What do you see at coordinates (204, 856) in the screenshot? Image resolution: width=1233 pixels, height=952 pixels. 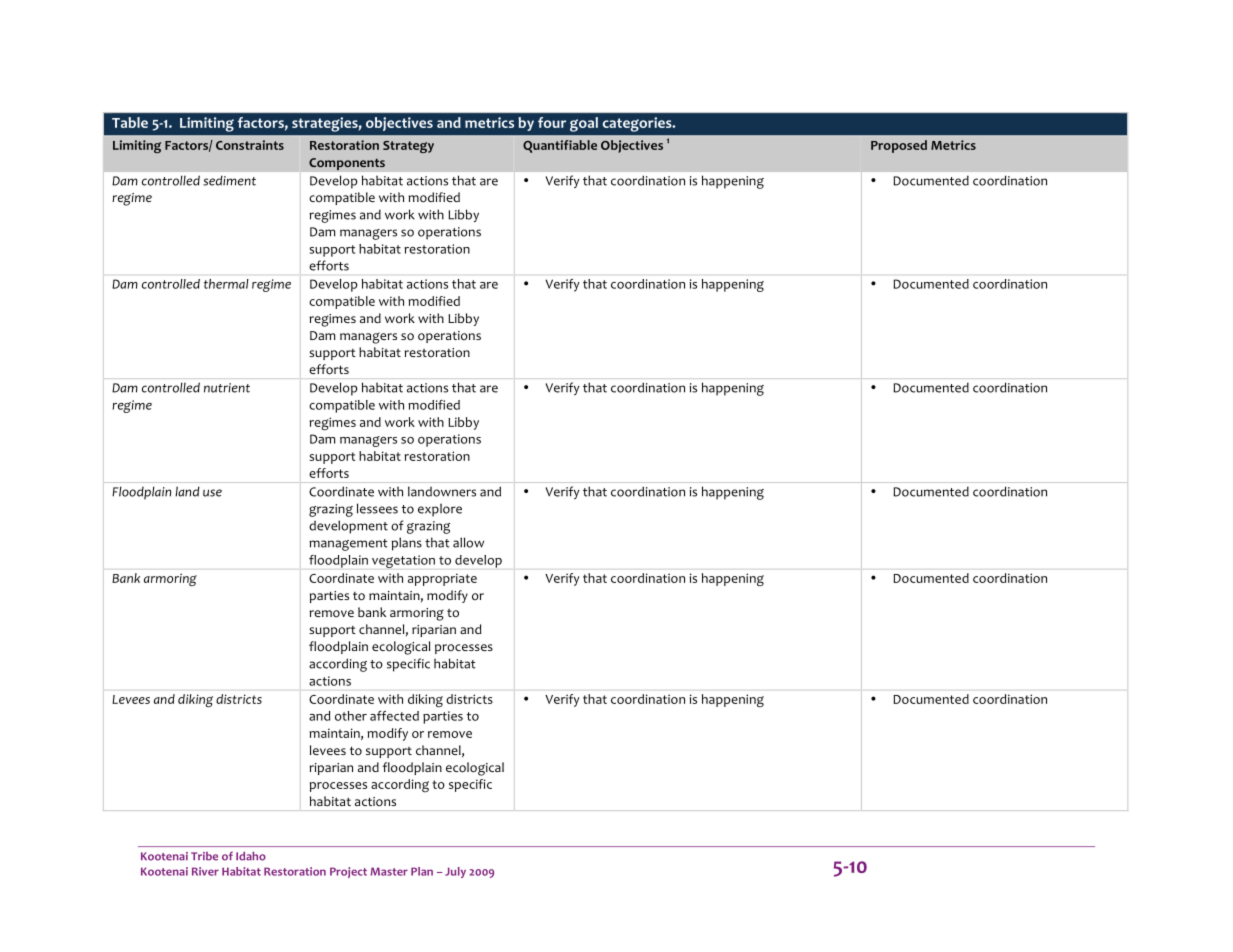 I see `Tribe` at bounding box center [204, 856].
